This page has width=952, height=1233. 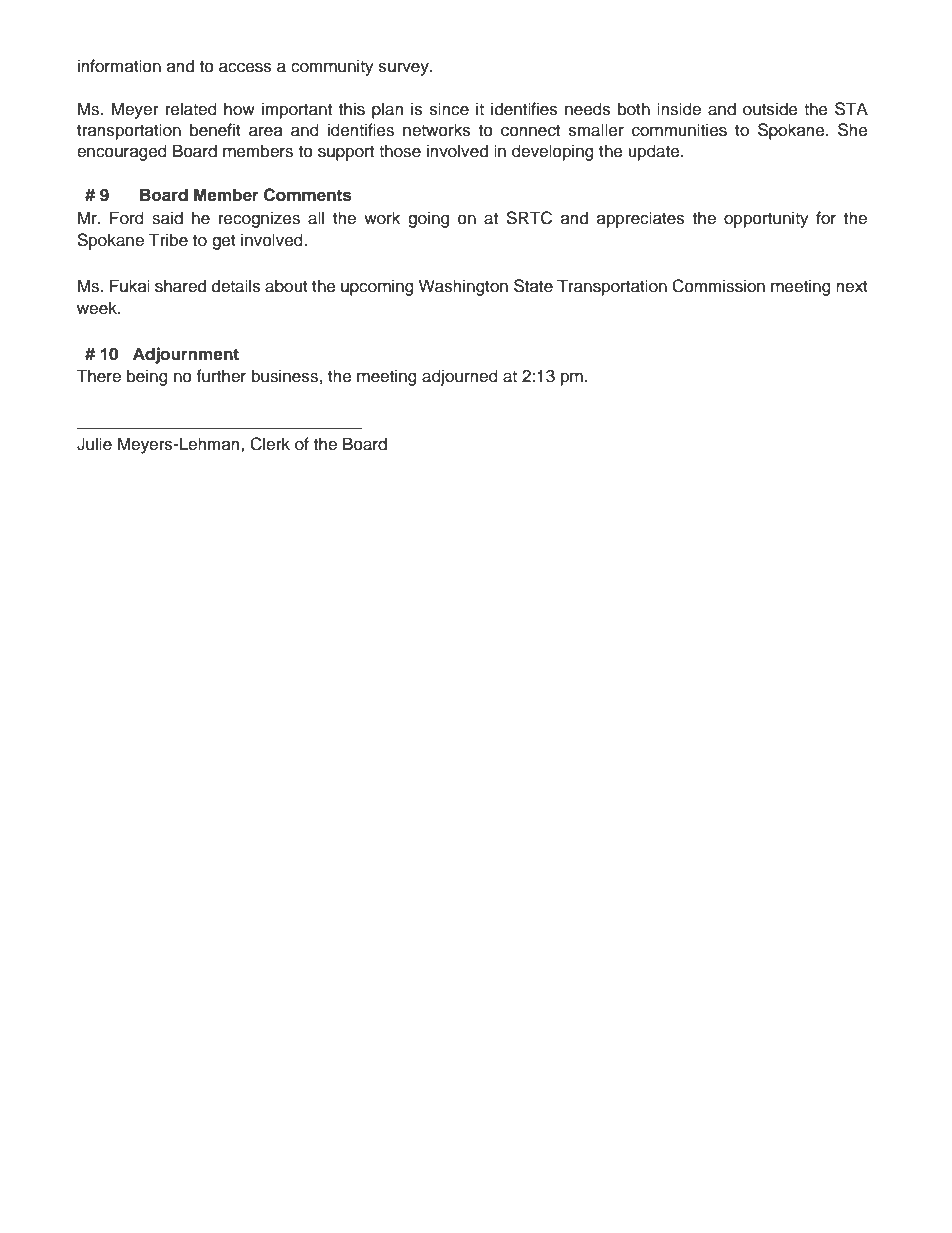 What do you see at coordinates (770, 109) in the page?
I see `outside` at bounding box center [770, 109].
